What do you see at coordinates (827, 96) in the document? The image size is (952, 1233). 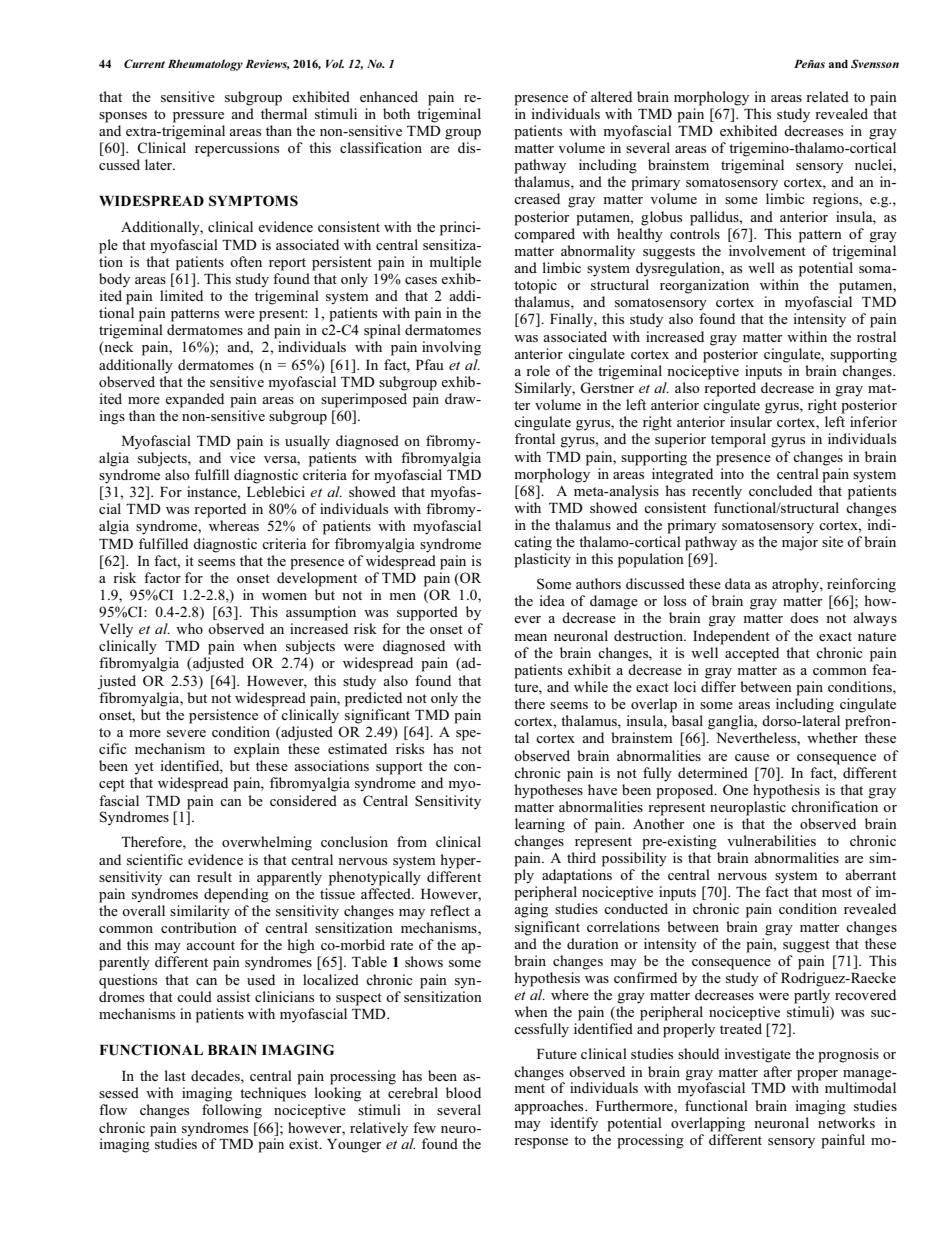 I see `related` at bounding box center [827, 96].
